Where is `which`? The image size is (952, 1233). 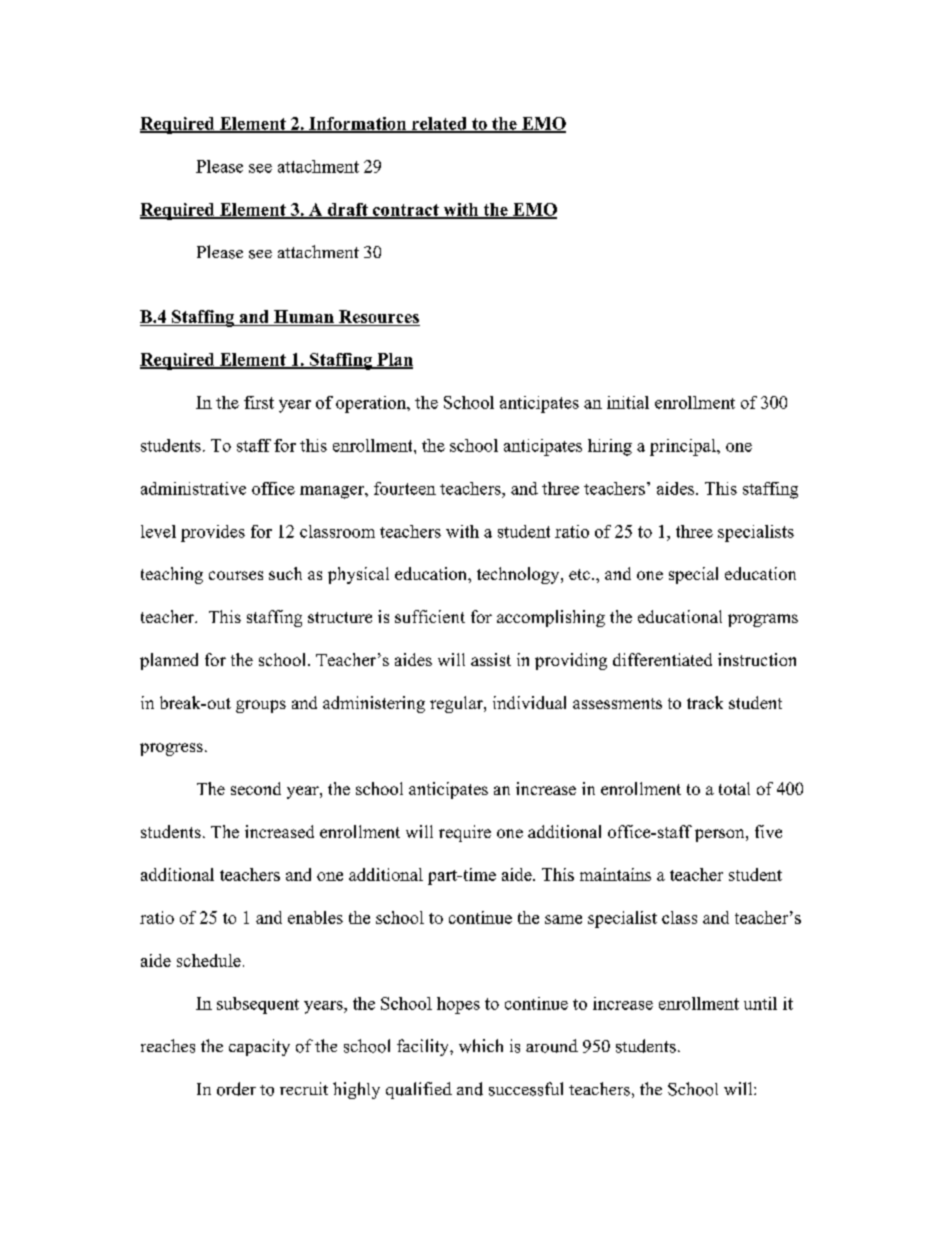 which is located at coordinates (481, 1046).
